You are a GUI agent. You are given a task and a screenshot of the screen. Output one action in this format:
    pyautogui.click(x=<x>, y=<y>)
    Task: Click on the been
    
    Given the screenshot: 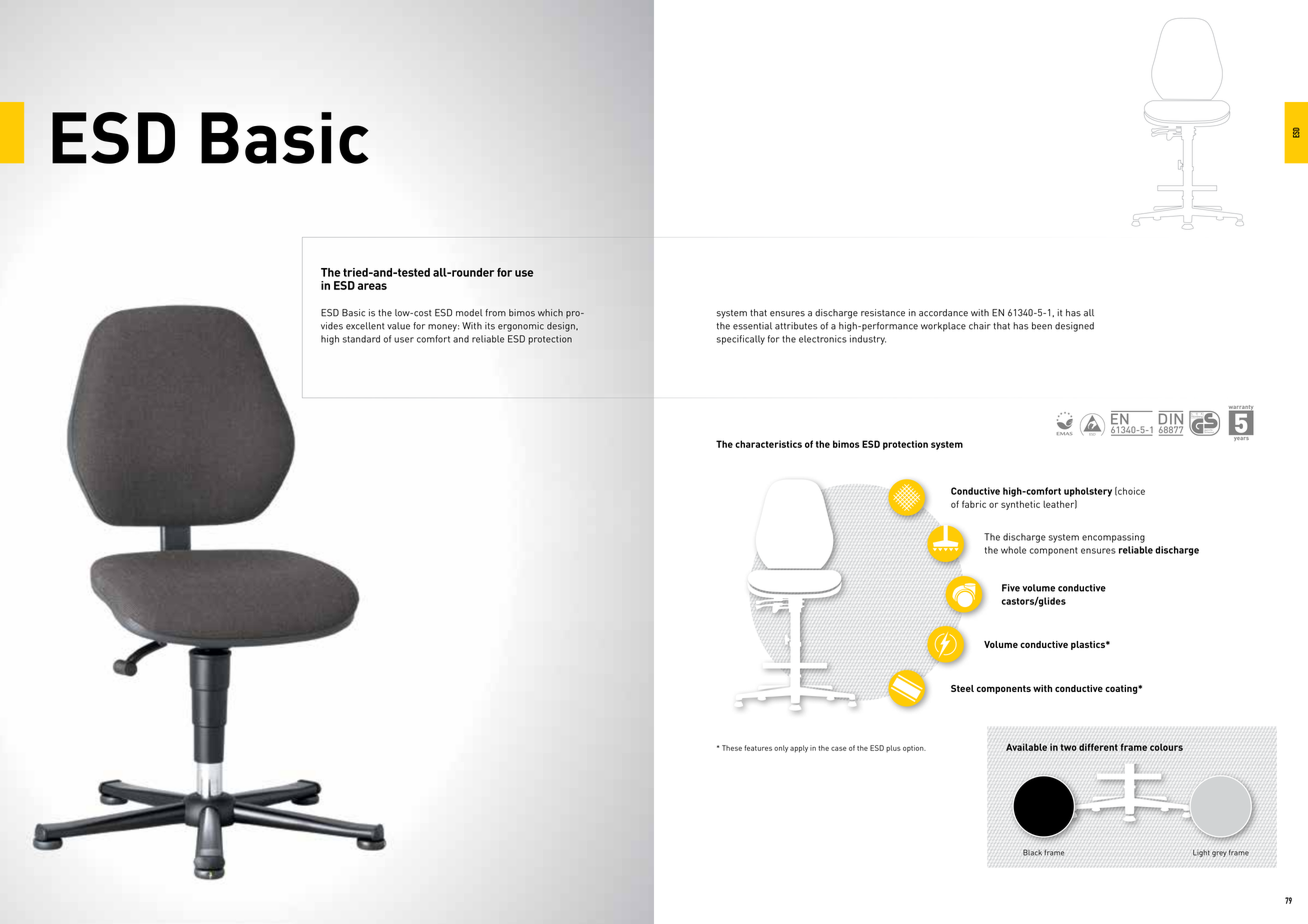 What is the action you would take?
    pyautogui.click(x=1042, y=326)
